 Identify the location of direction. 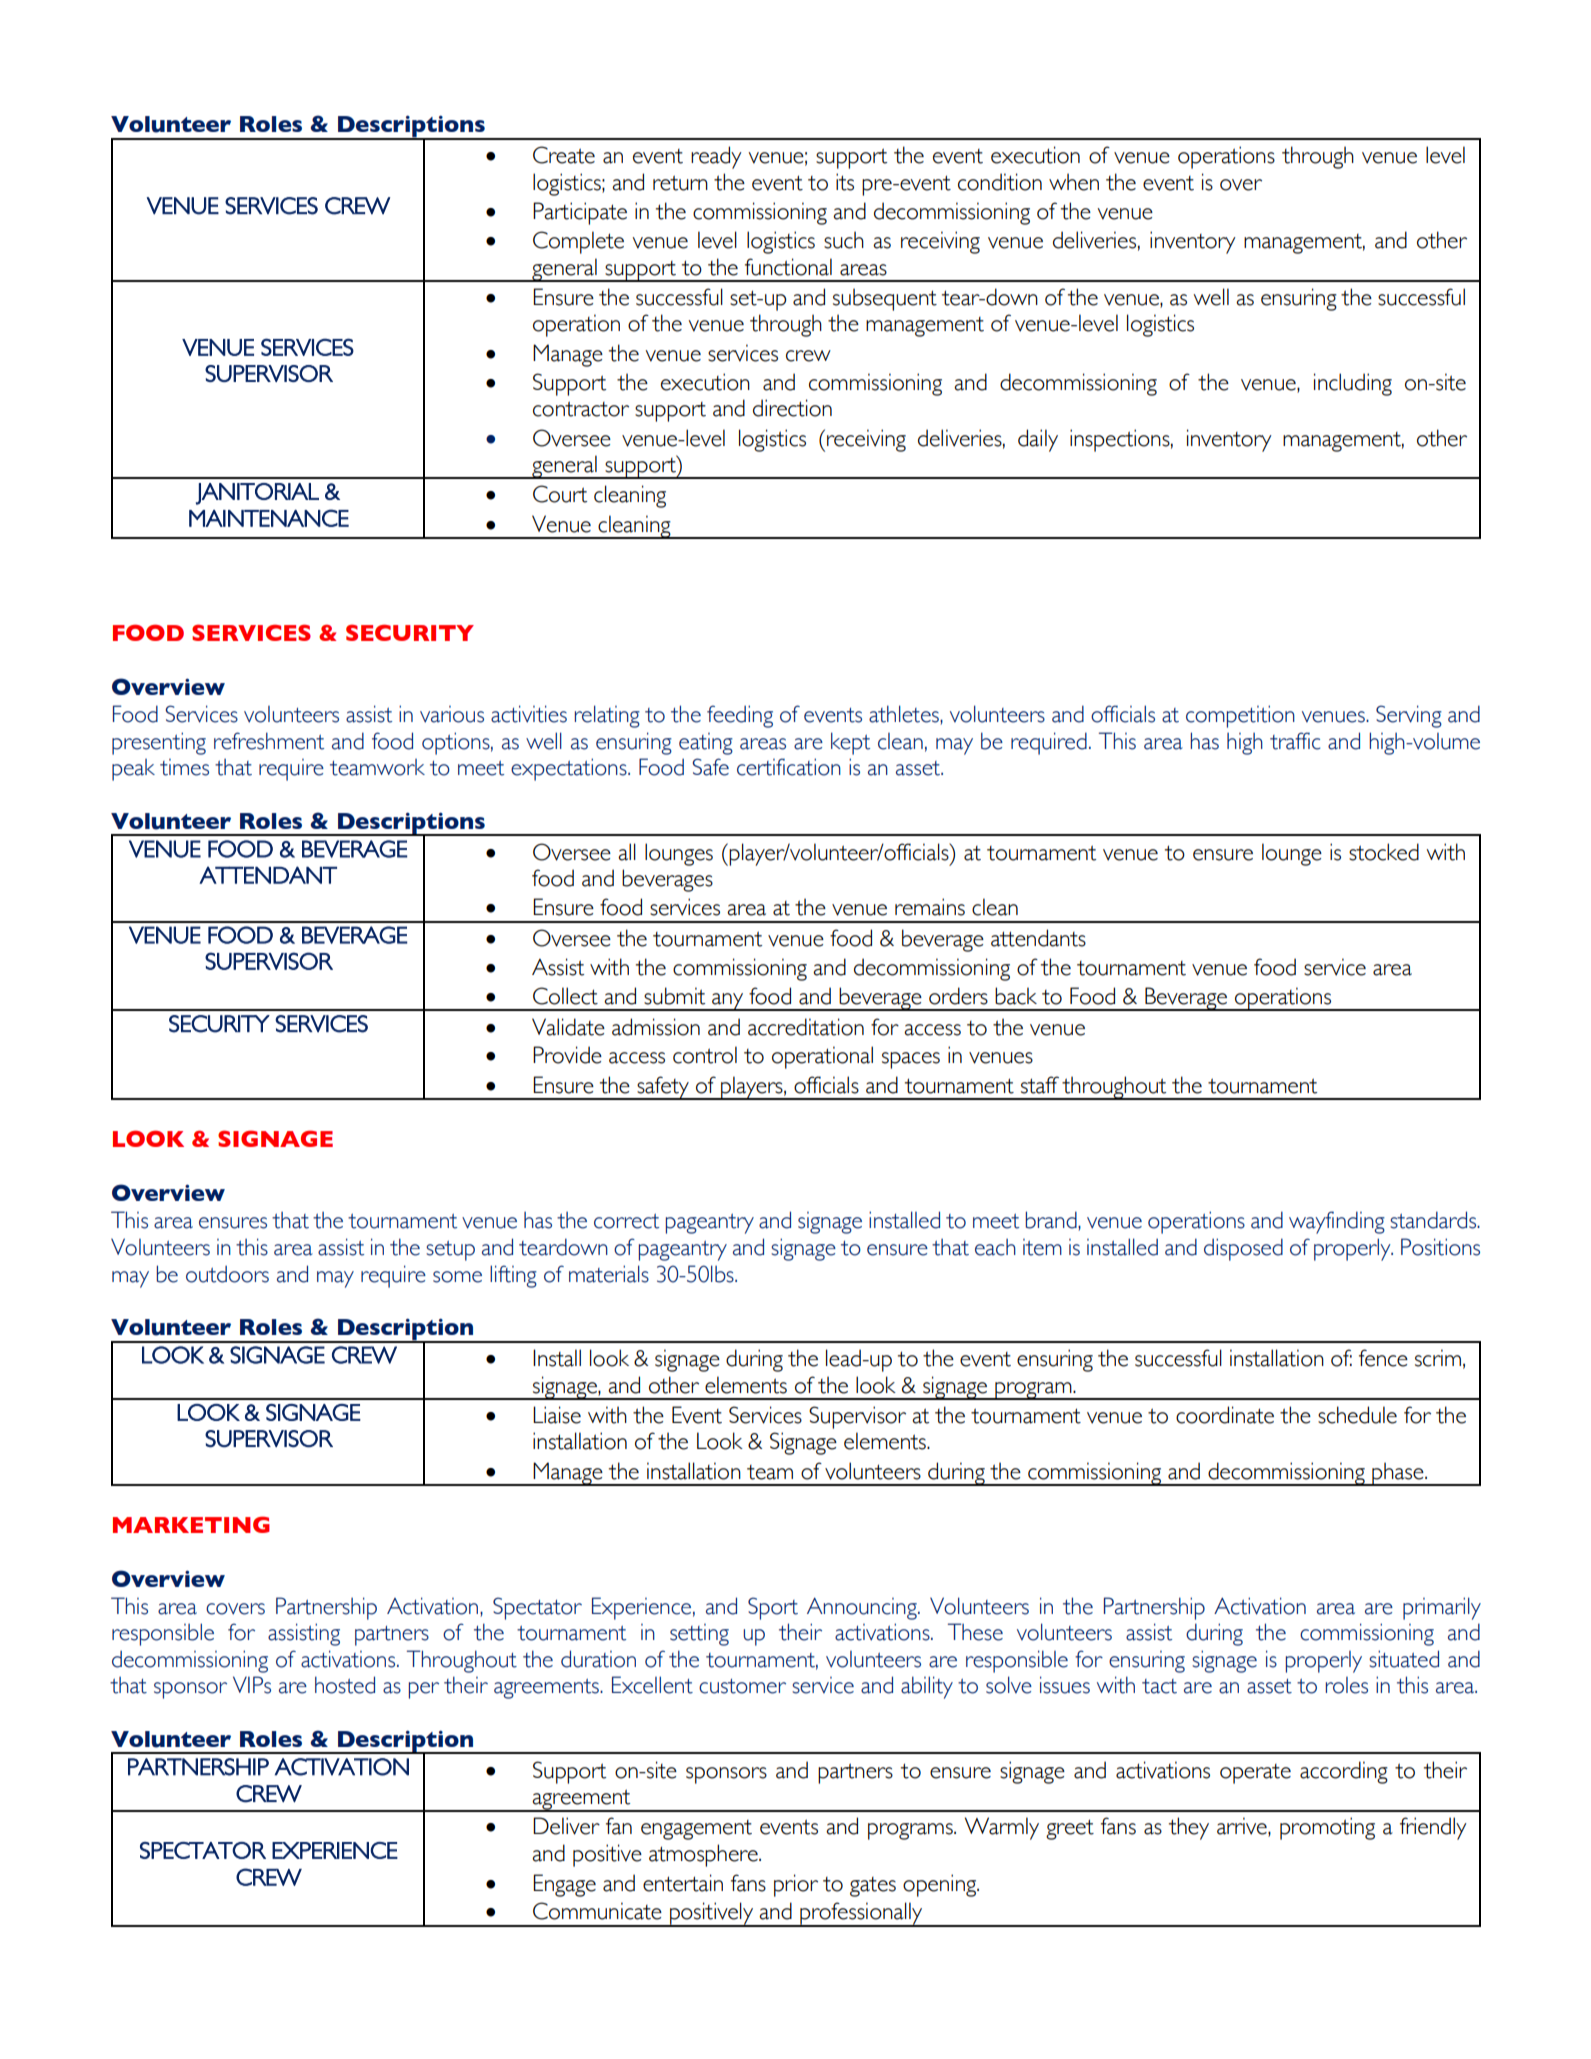
(792, 408).
